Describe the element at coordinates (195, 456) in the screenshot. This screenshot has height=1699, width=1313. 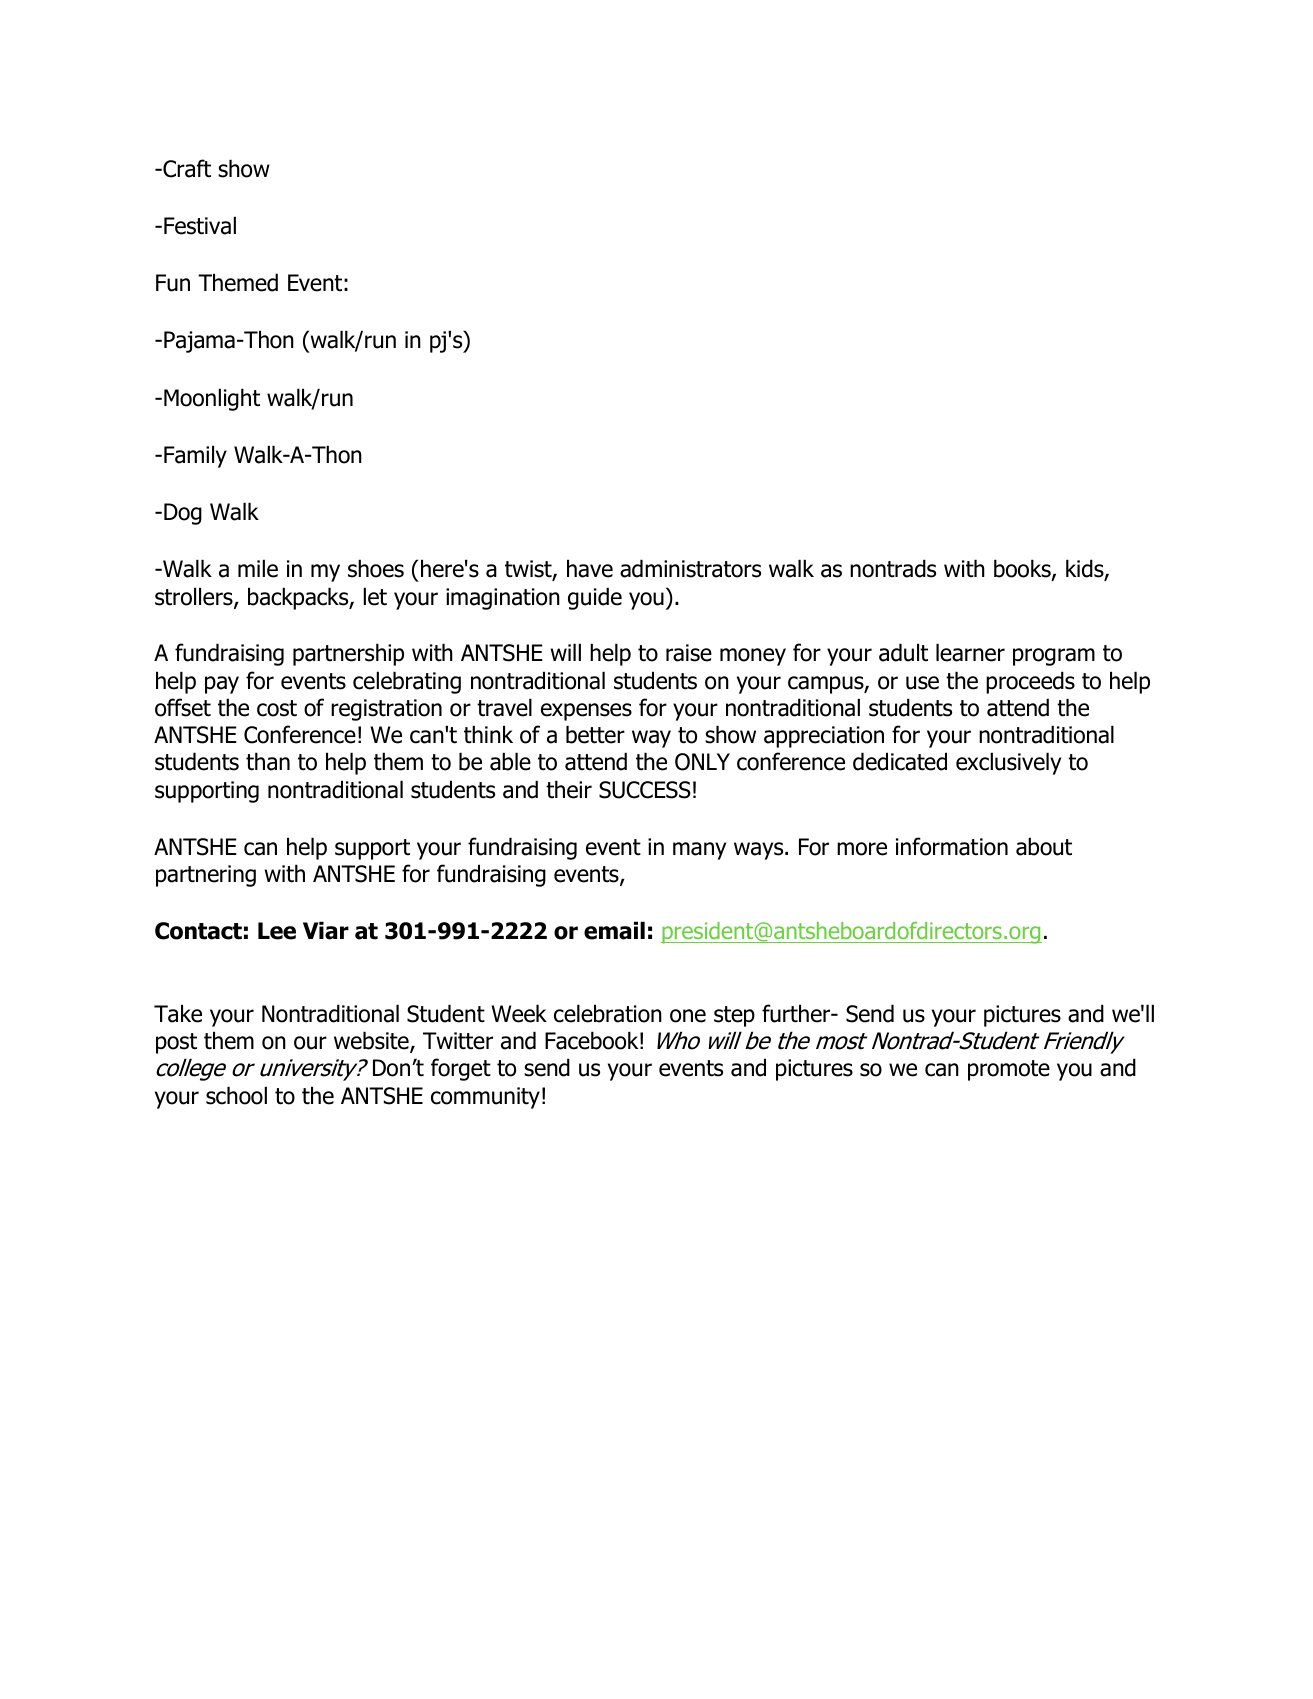
I see `Family` at that location.
